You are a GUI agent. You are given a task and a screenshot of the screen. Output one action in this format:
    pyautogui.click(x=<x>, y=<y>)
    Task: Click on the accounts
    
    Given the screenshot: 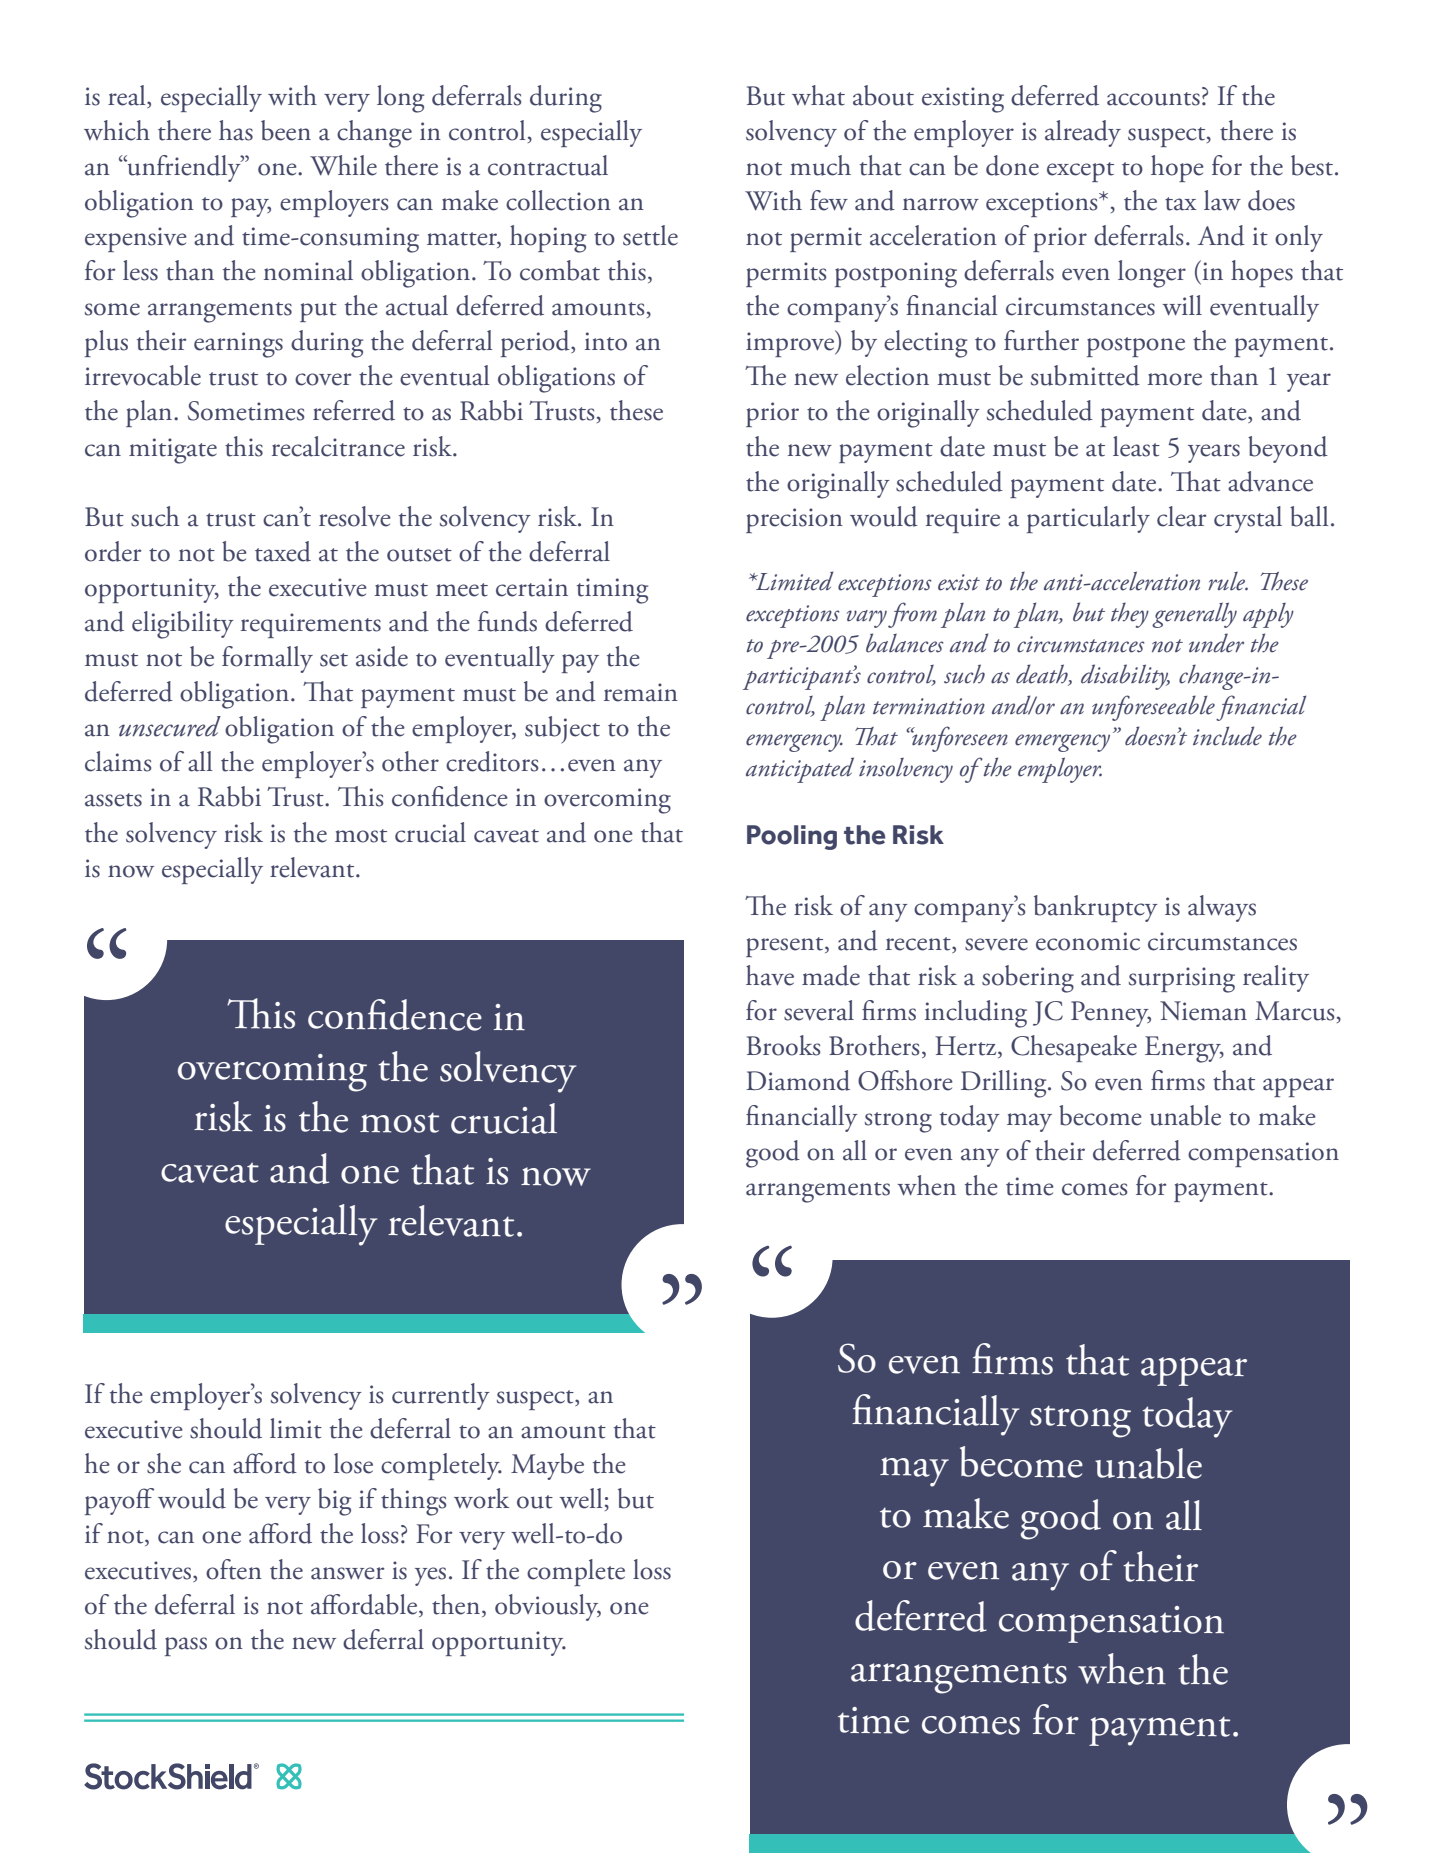 What is the action you would take?
    pyautogui.click(x=1153, y=99)
